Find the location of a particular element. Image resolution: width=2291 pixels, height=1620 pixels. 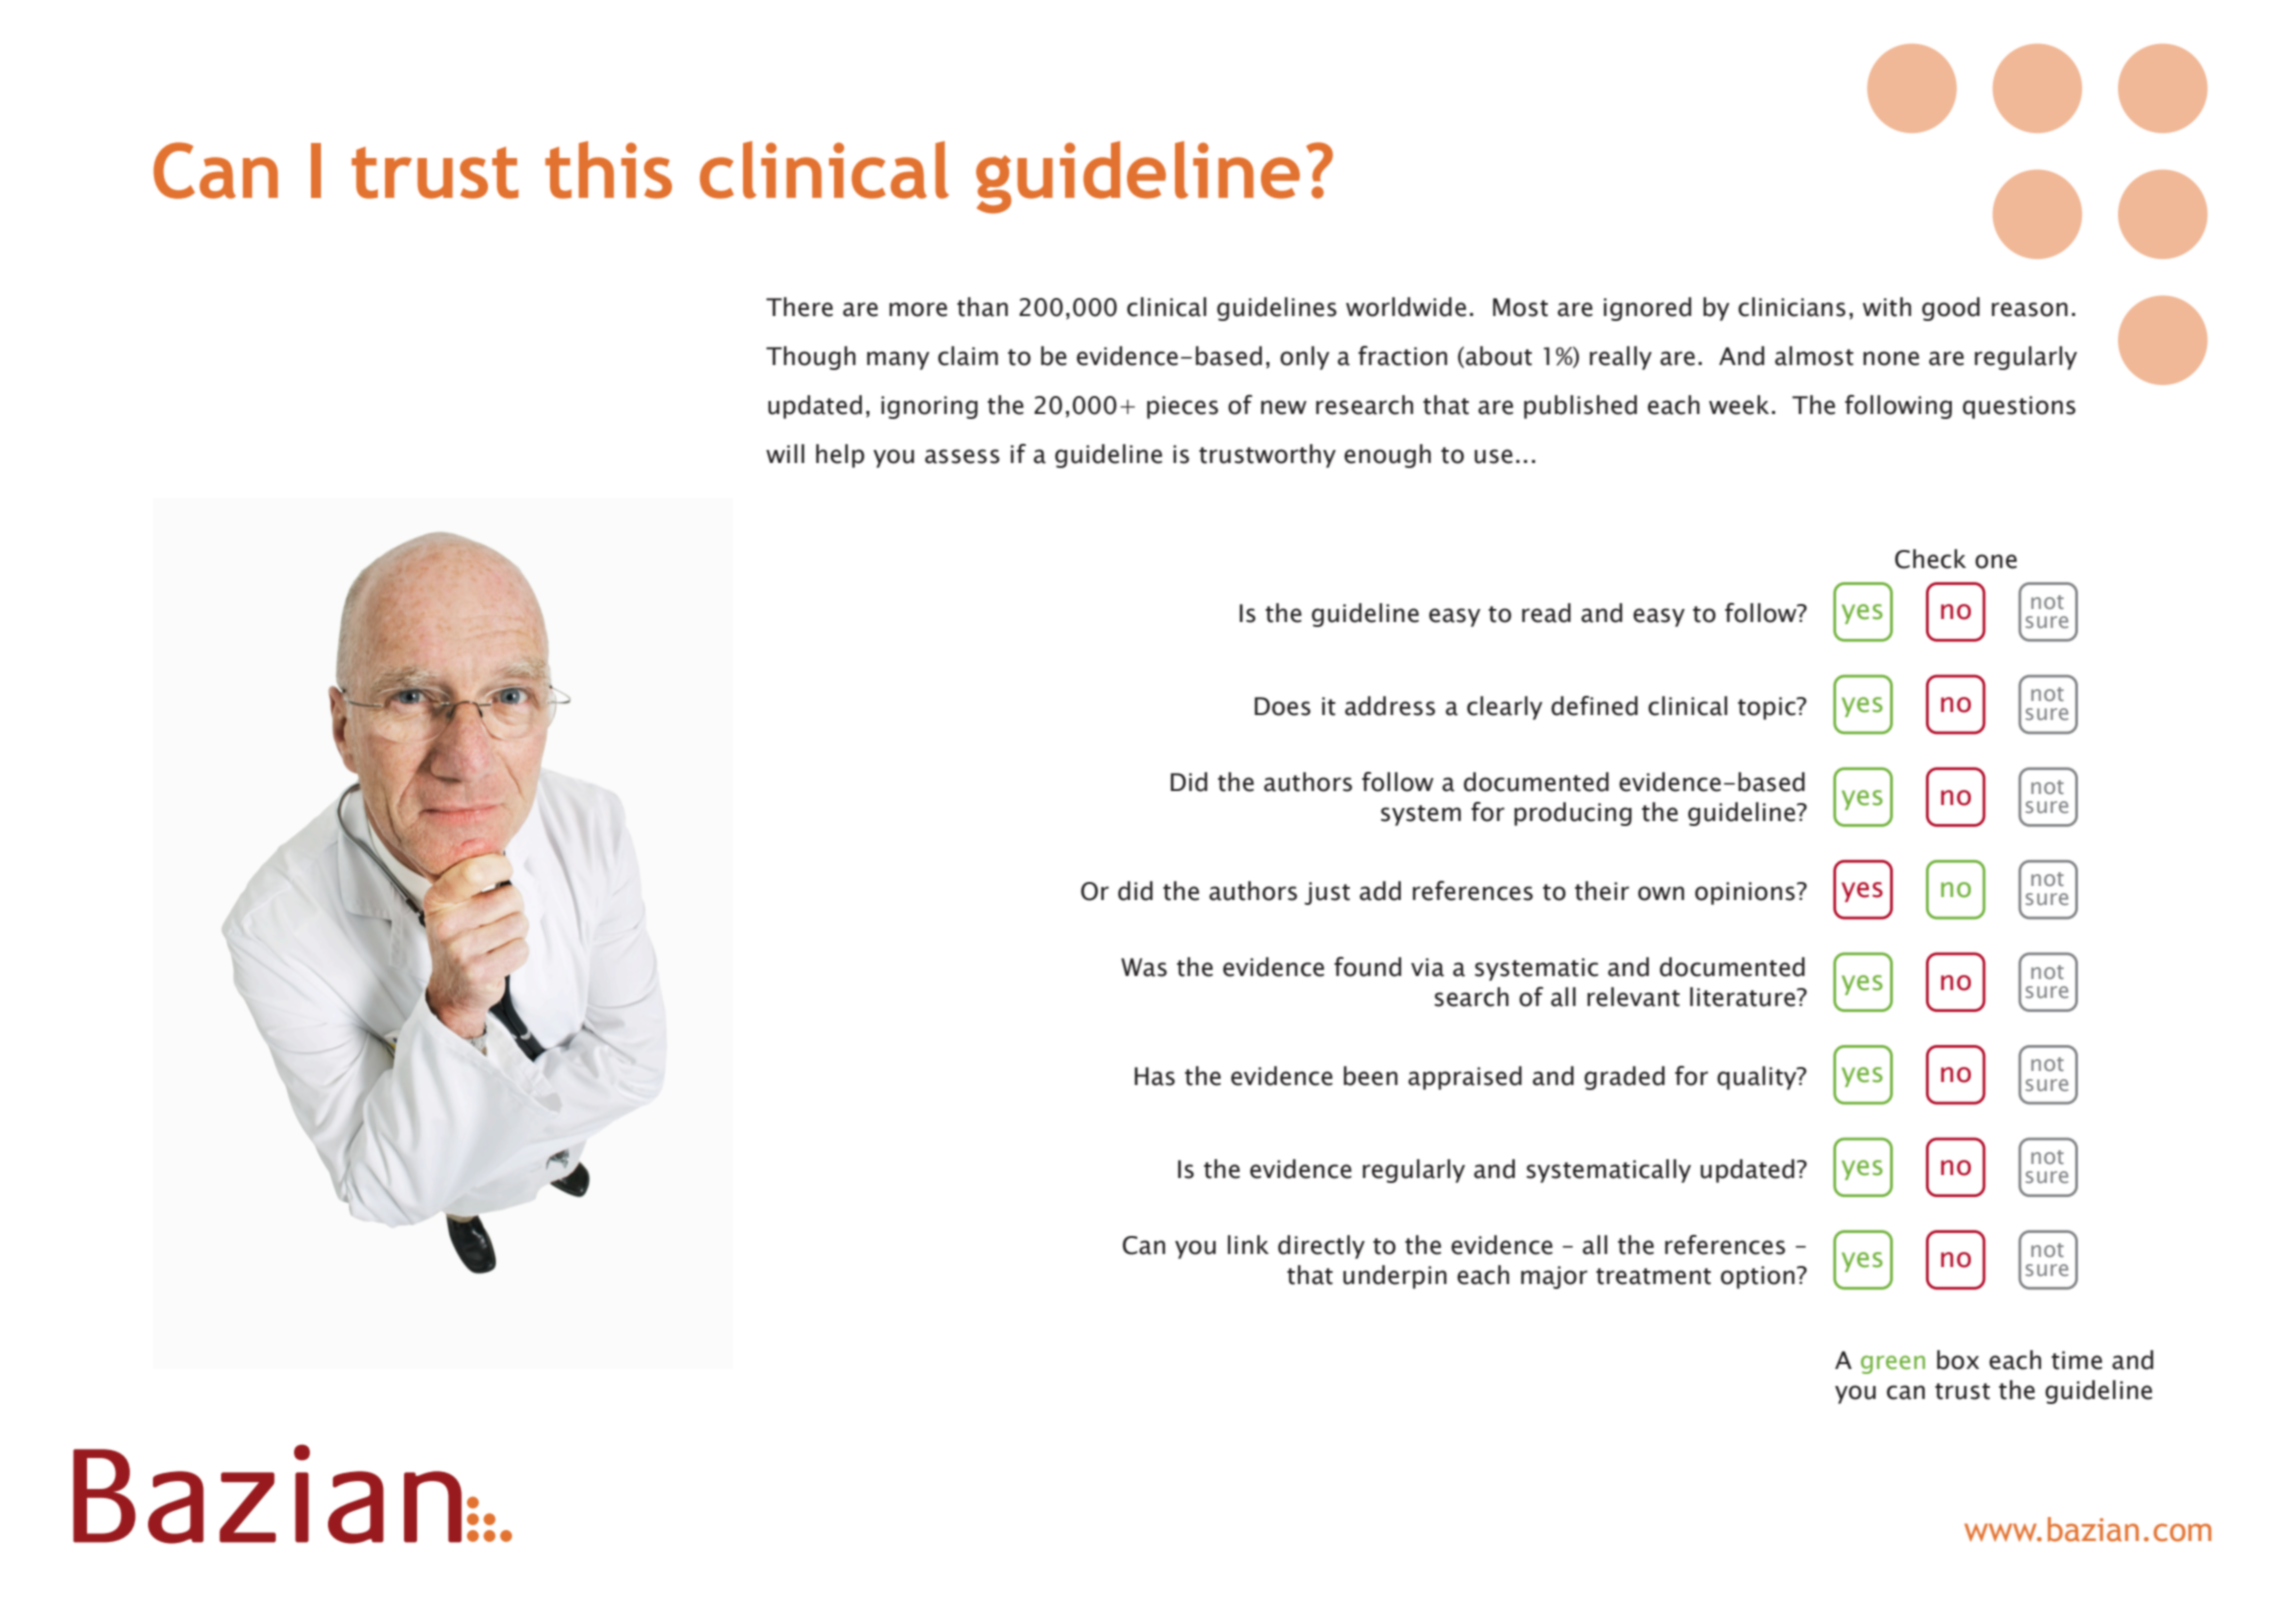

green is located at coordinates (1893, 1364).
